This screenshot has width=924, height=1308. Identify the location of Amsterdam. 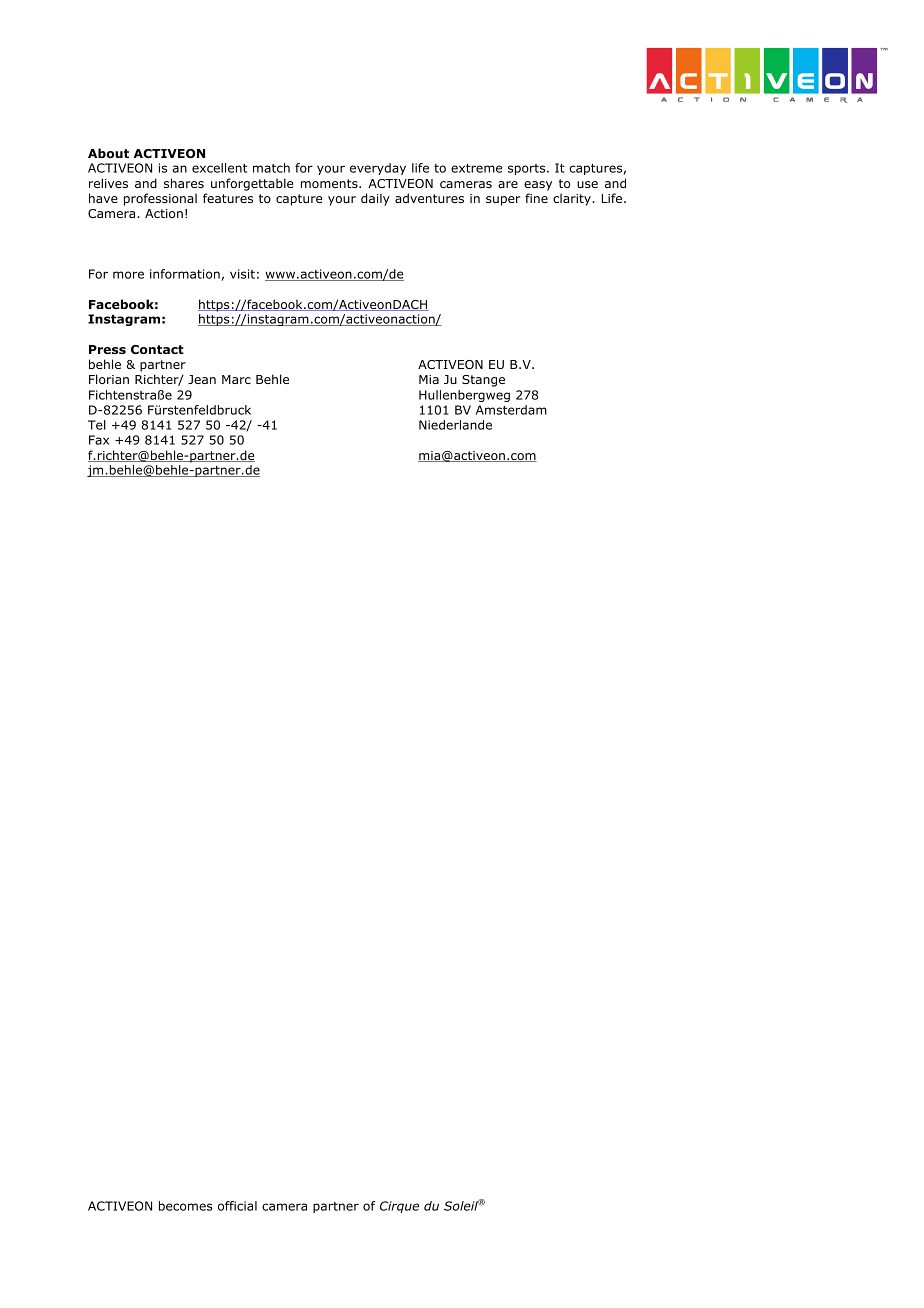
(511, 410).
